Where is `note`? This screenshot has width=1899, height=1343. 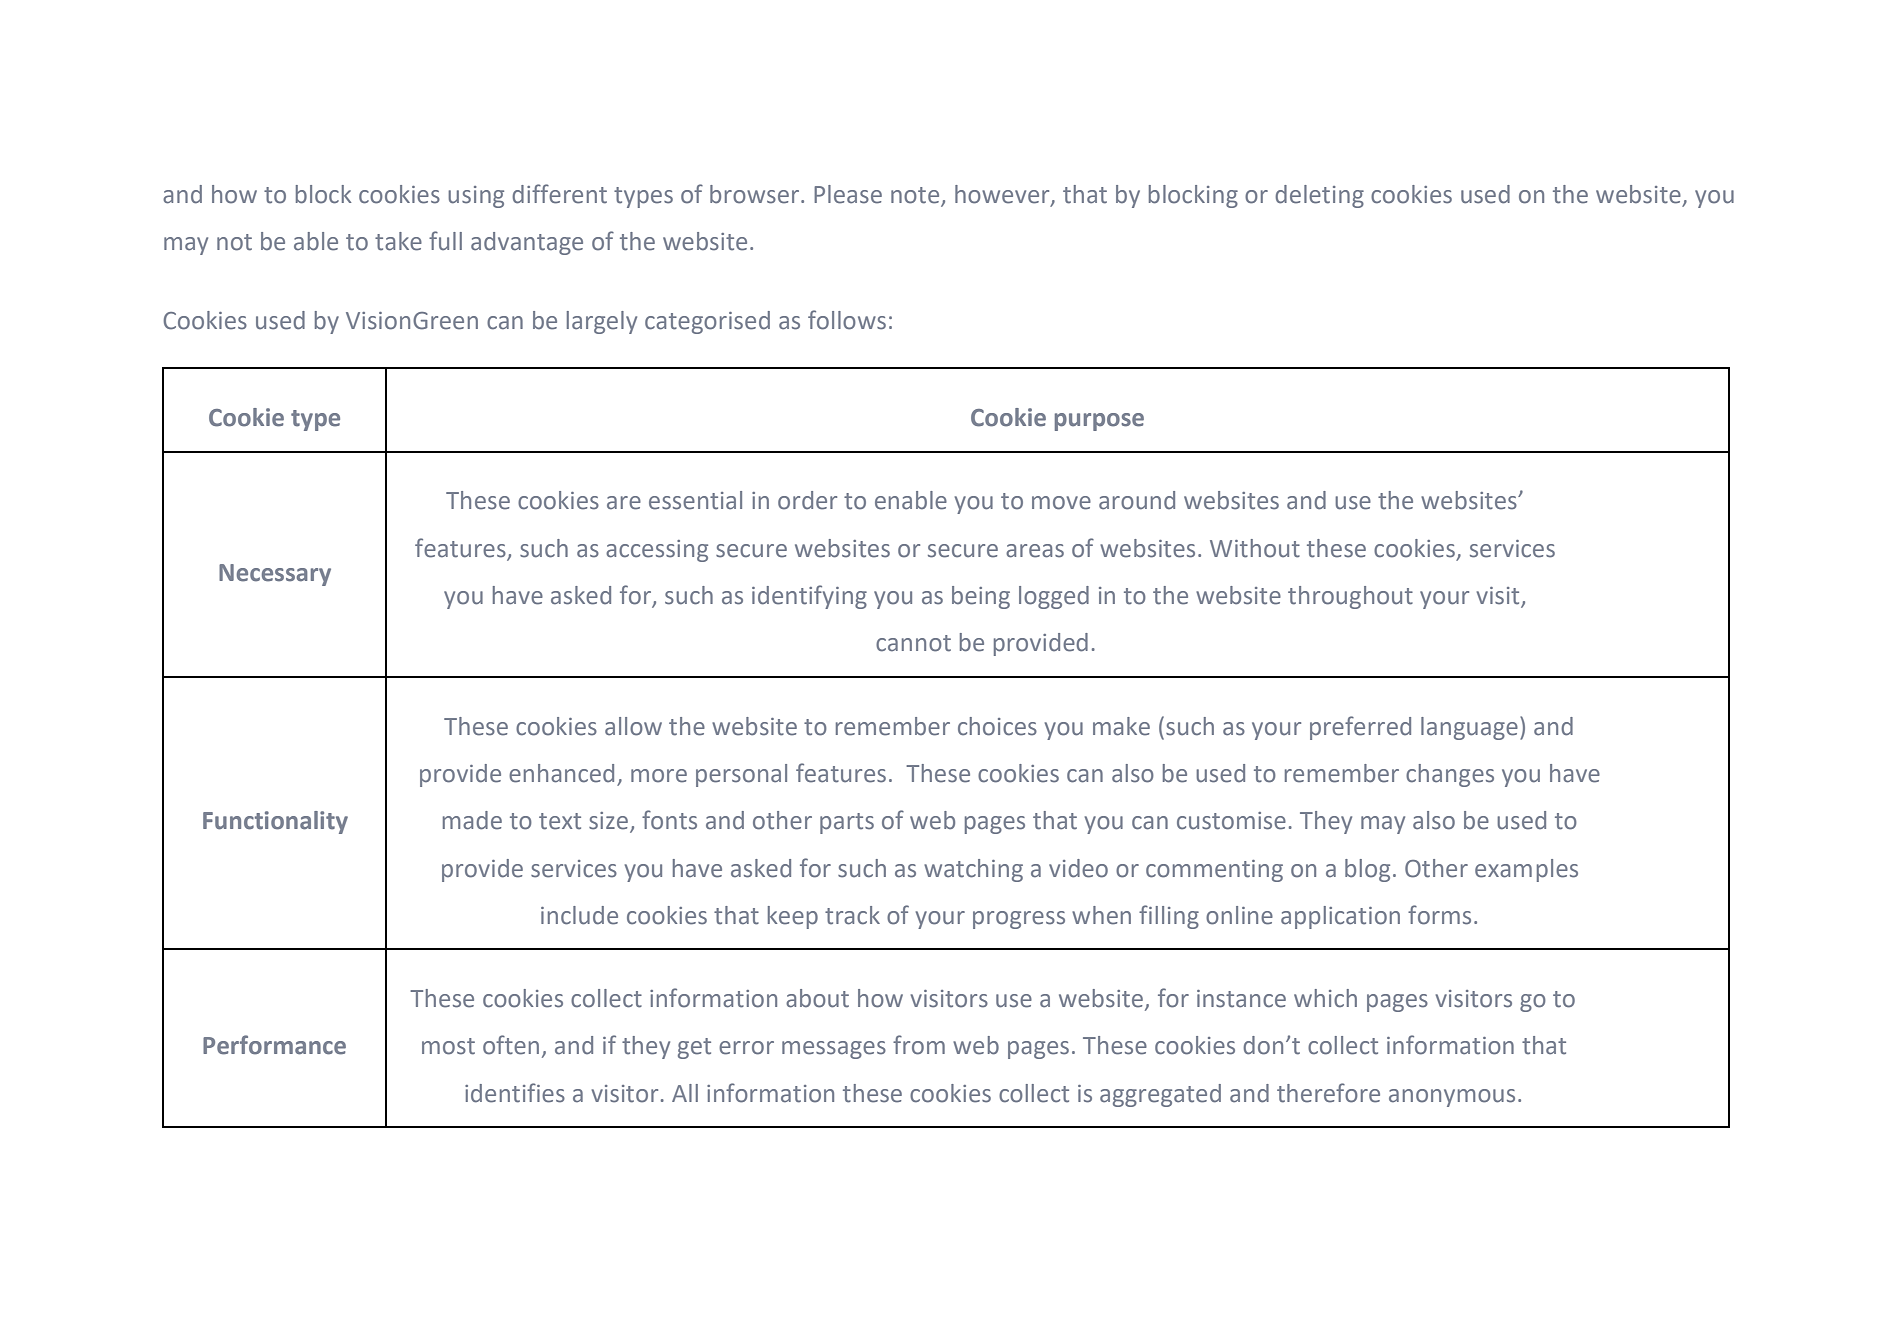 note is located at coordinates (915, 195).
